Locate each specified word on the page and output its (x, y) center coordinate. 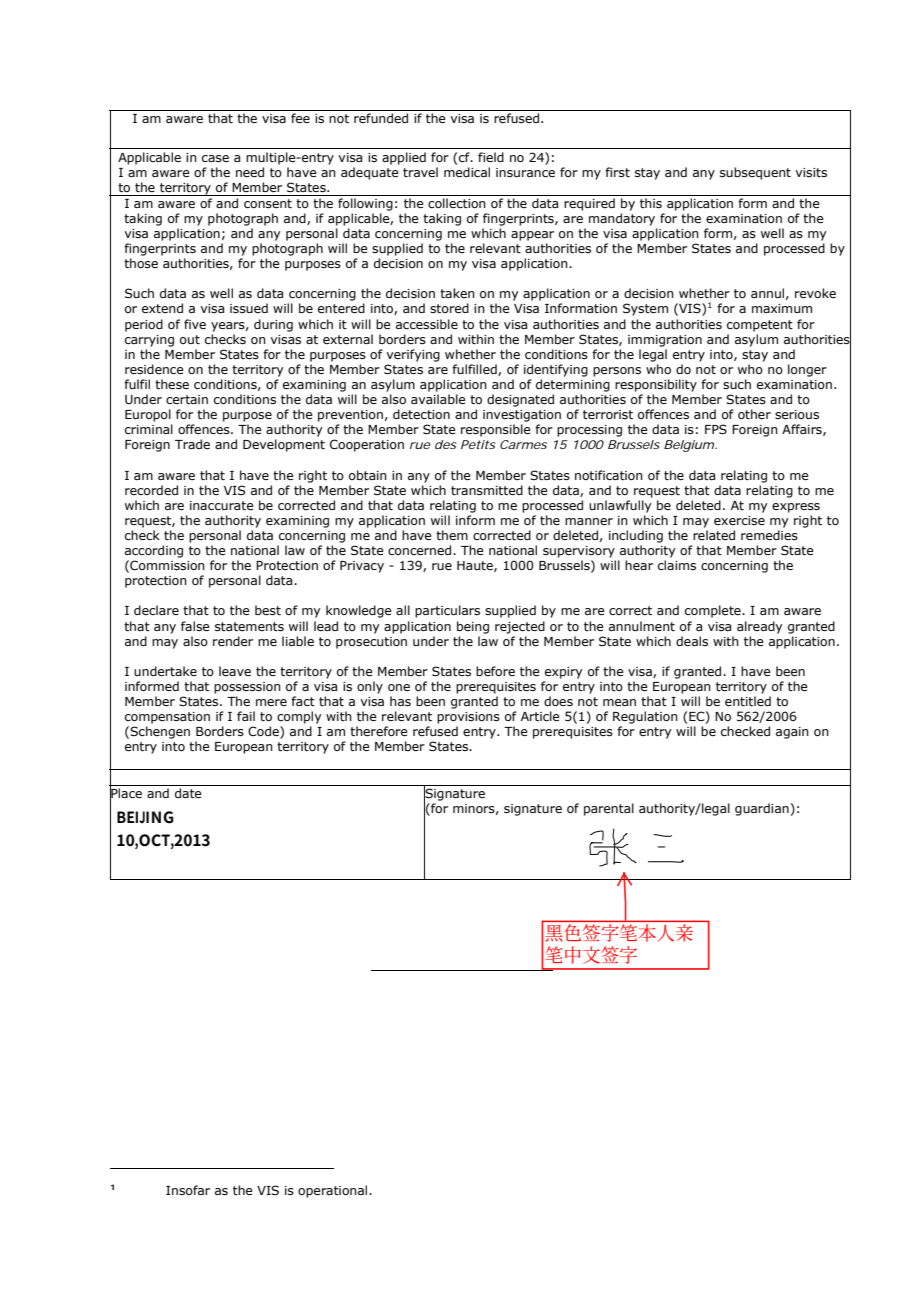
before (495, 671)
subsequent (755, 173)
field (491, 157)
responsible (496, 430)
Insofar (188, 1190)
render (233, 641)
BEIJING (145, 817)
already (759, 627)
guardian (762, 809)
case (215, 158)
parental (609, 809)
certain (187, 399)
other (754, 414)
